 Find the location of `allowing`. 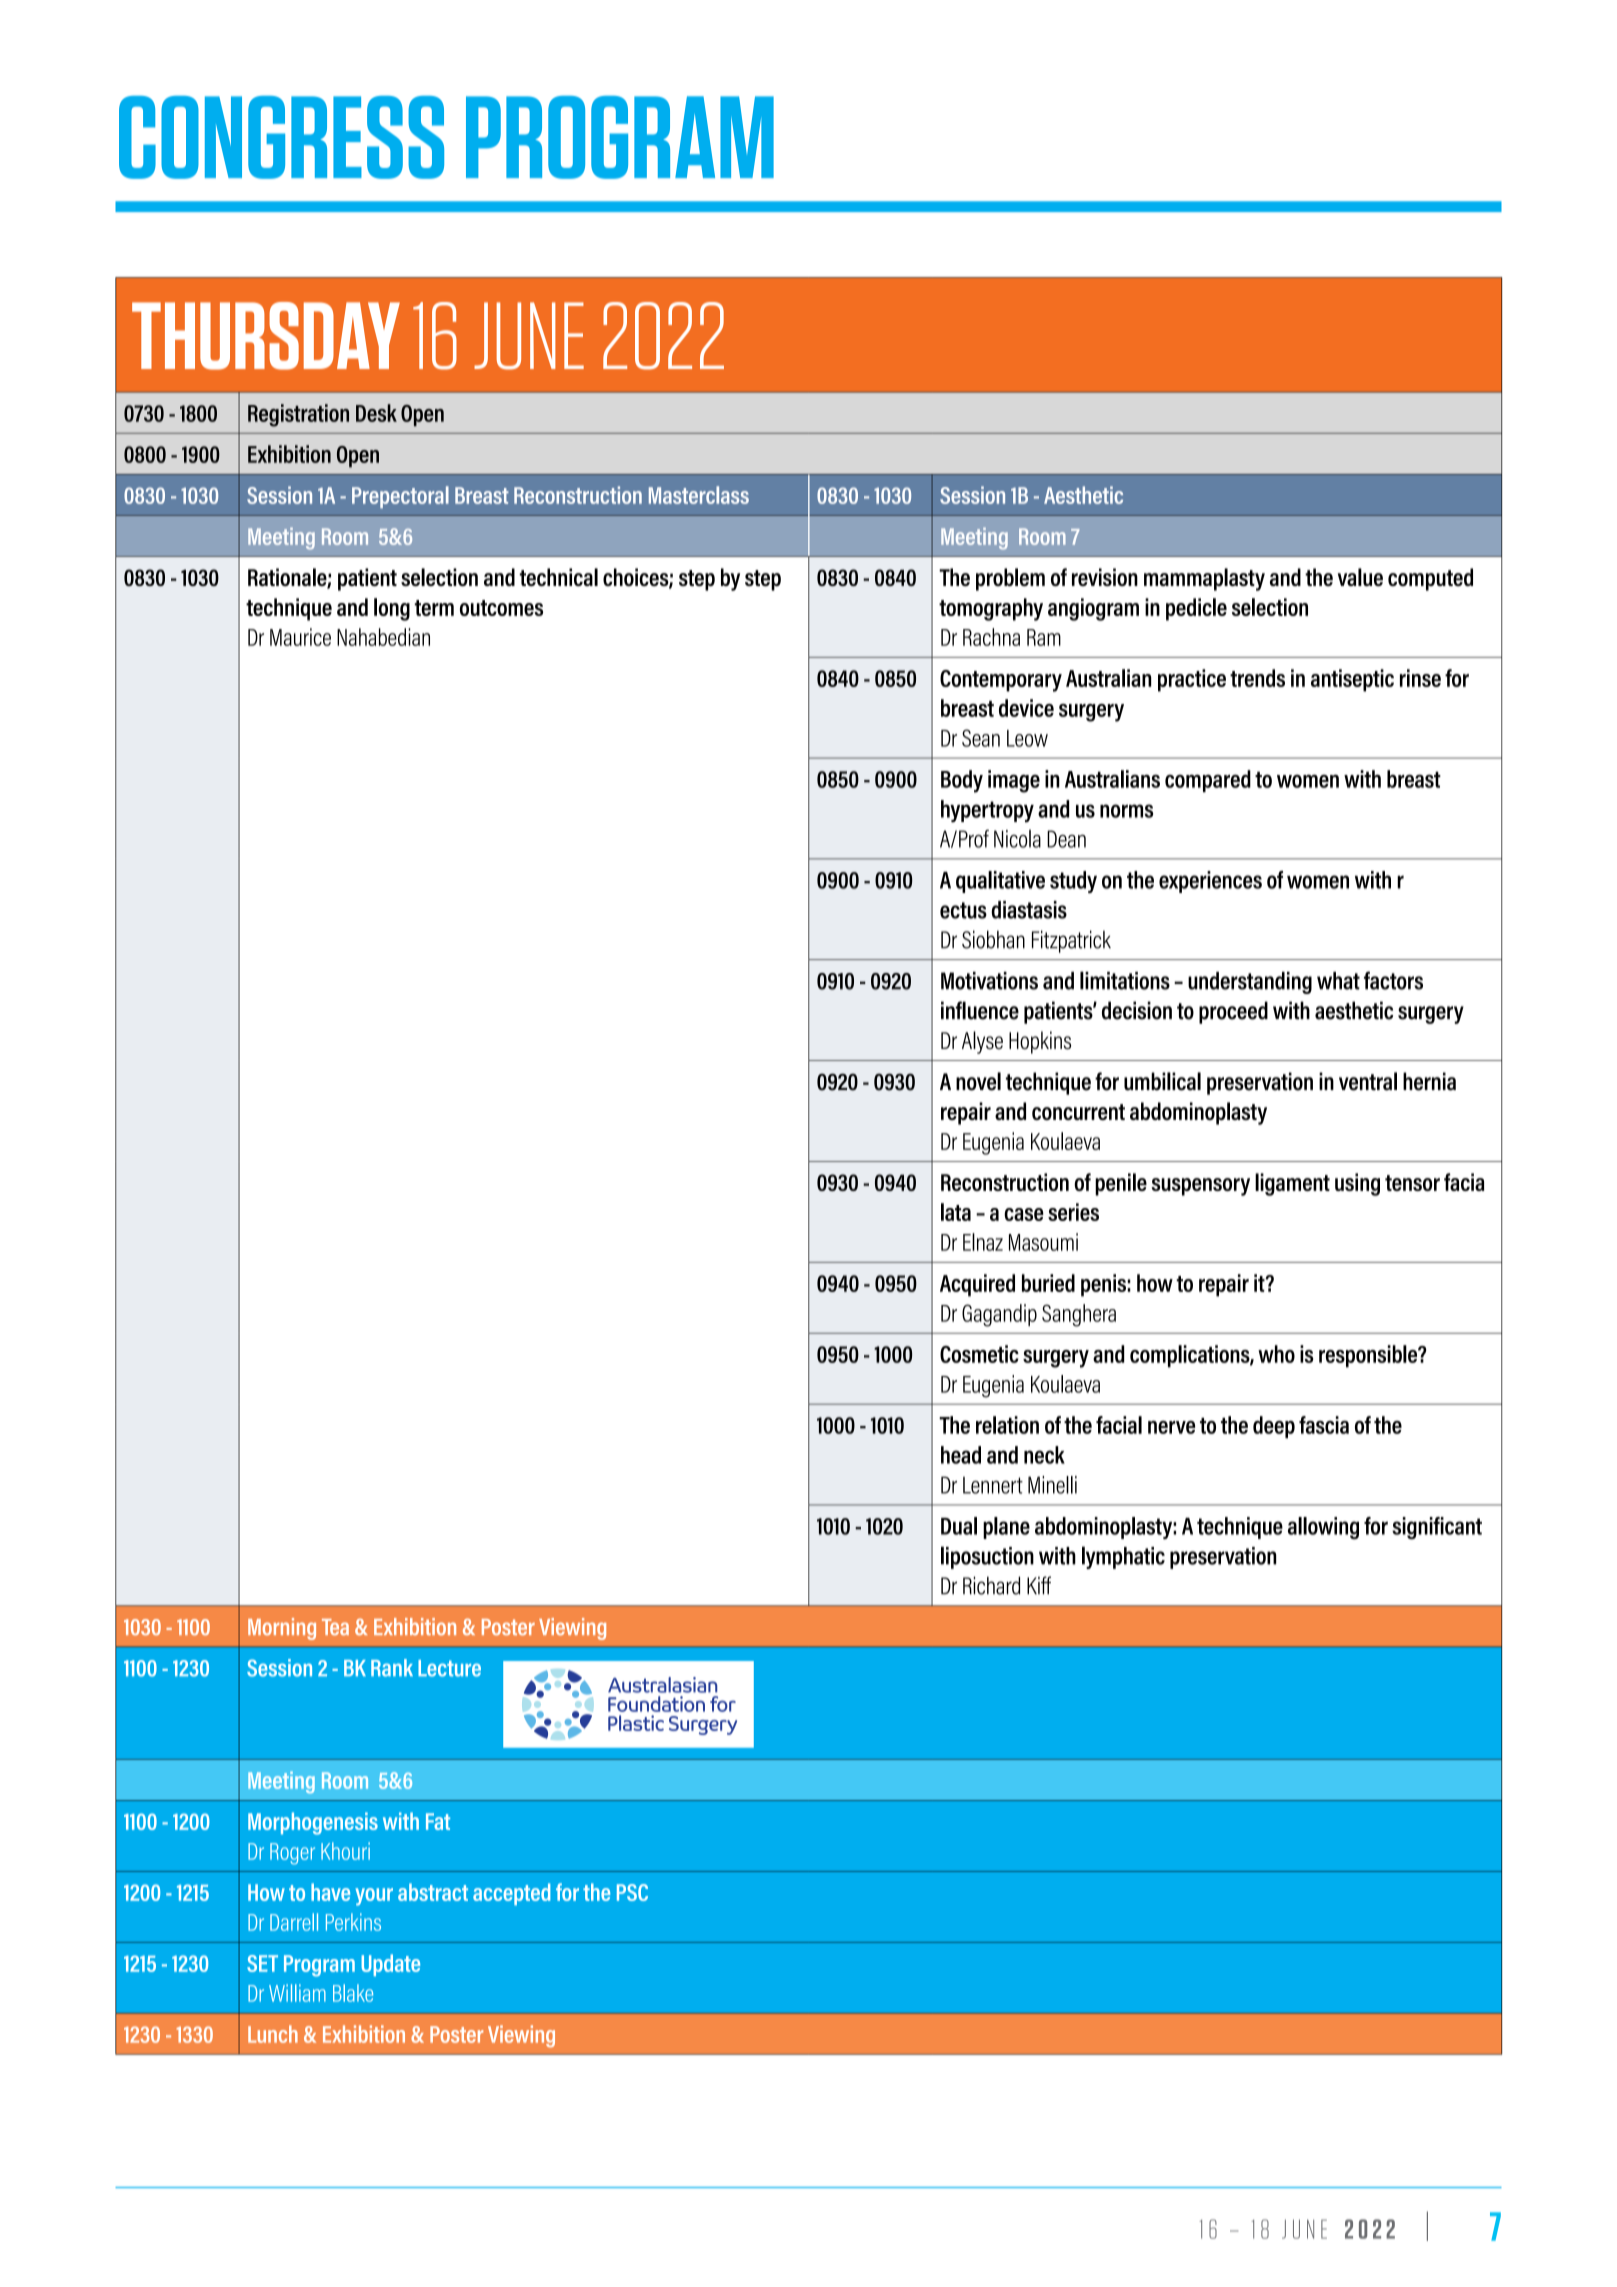

allowing is located at coordinates (1323, 1528).
